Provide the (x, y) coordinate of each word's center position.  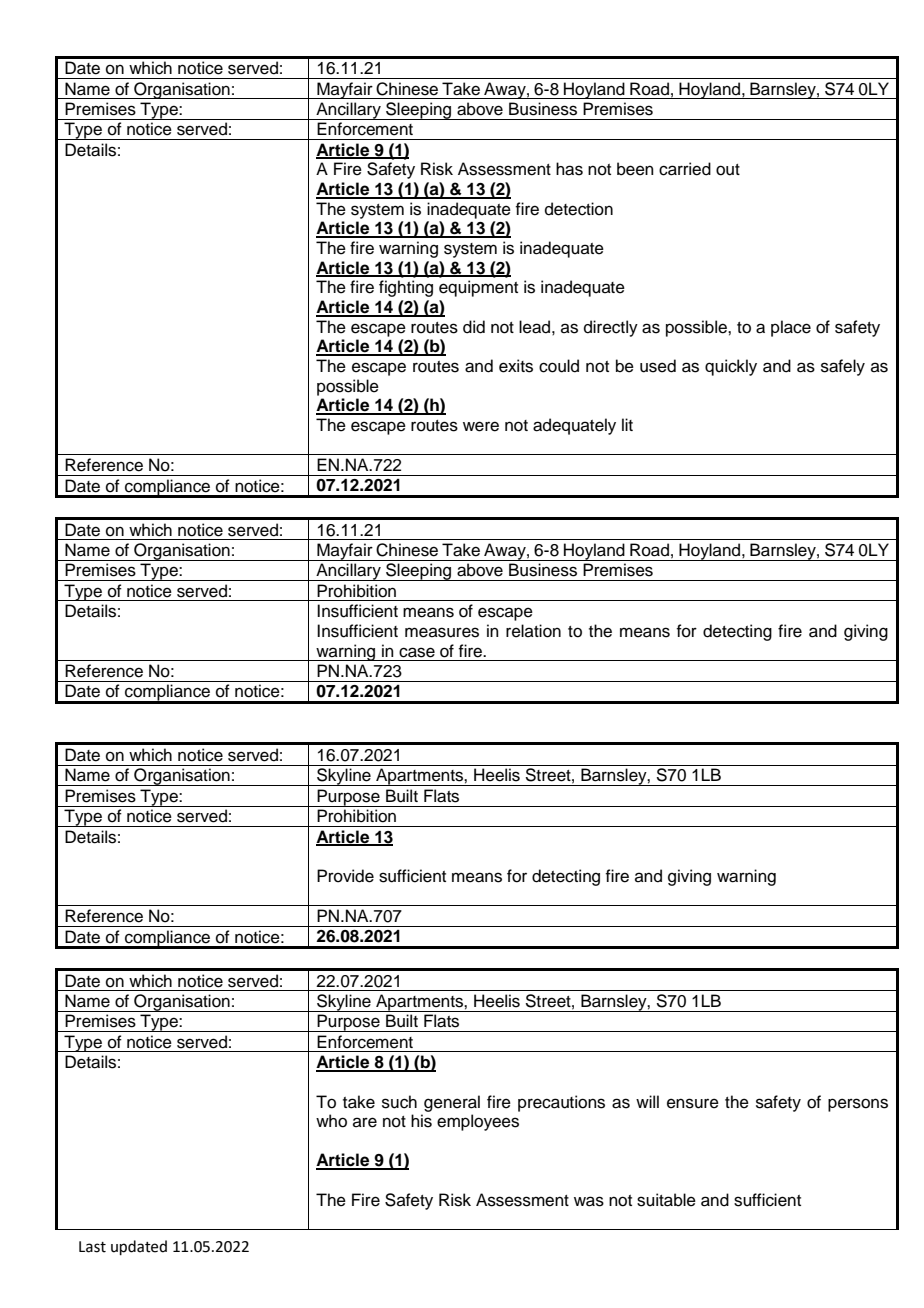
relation (533, 631)
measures (442, 632)
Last (92, 1247)
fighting (406, 288)
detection (579, 209)
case (417, 652)
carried (685, 169)
